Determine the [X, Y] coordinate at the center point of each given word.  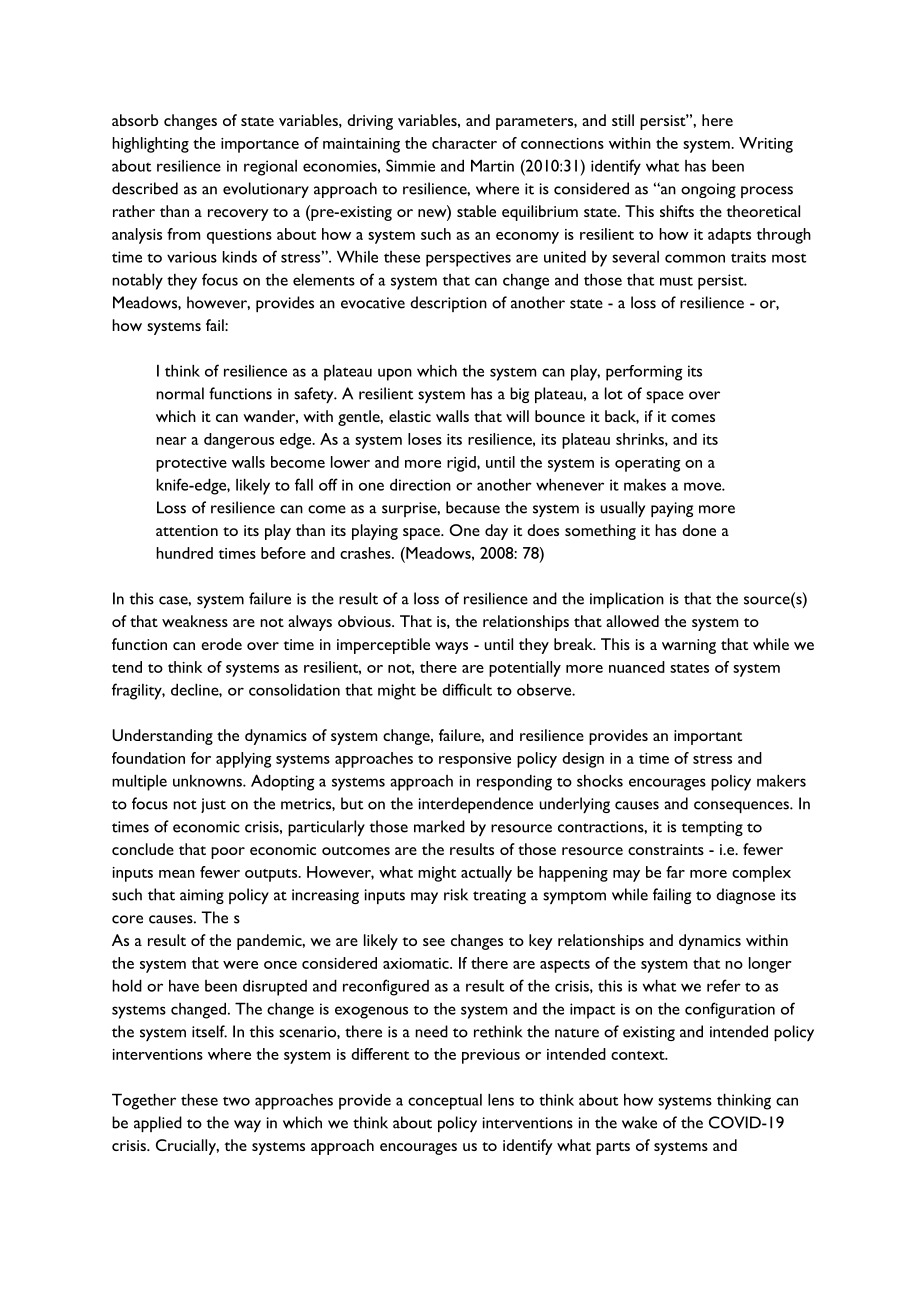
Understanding [162, 737]
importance [260, 145]
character [464, 143]
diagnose [745, 896]
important [708, 737]
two [236, 1101]
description [448, 304]
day [496, 532]
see [434, 942]
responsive [475, 760]
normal [180, 393]
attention [187, 530]
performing [644, 373]
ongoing [708, 190]
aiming [202, 896]
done [699, 530]
